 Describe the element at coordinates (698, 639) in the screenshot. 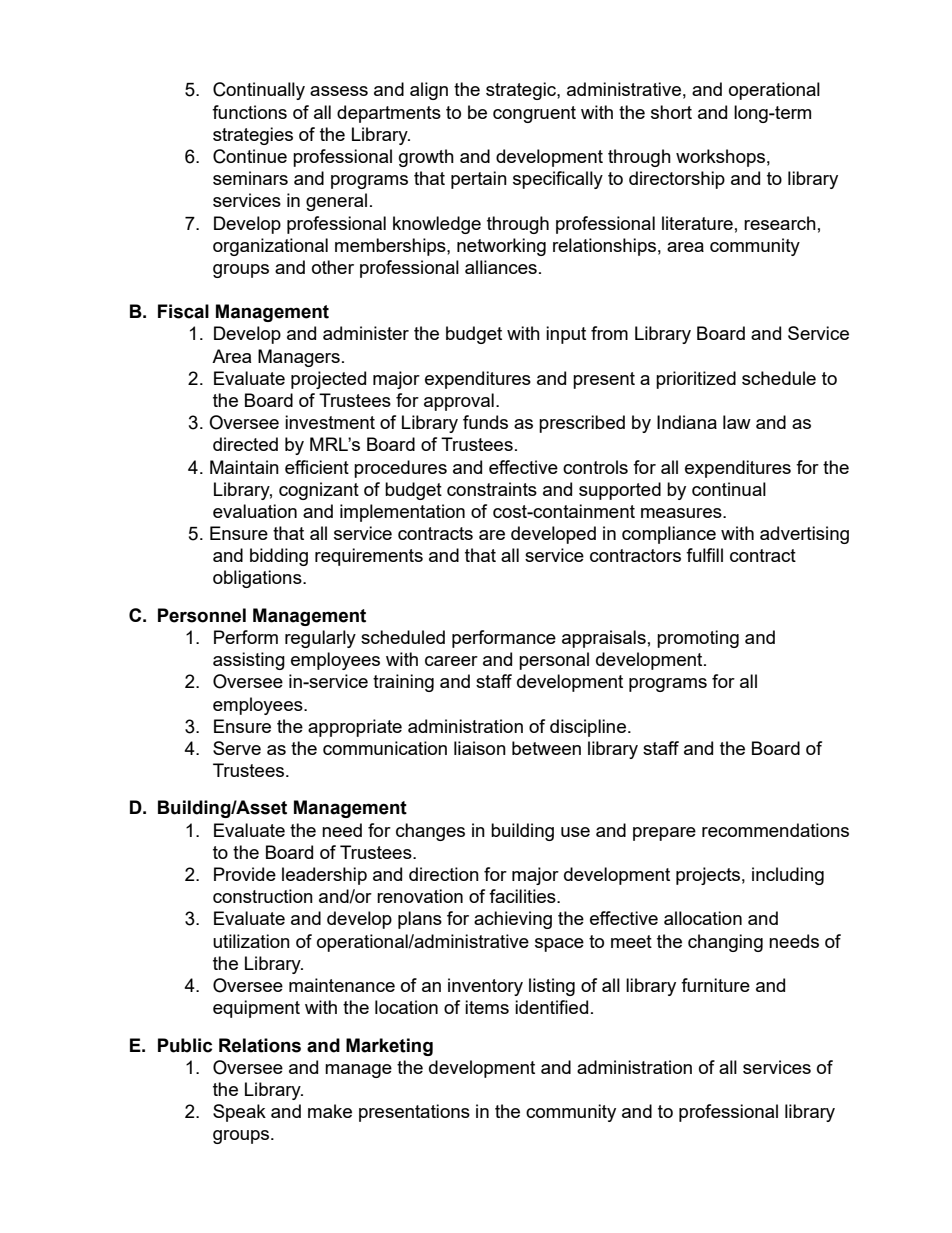

I see `promoting` at that location.
